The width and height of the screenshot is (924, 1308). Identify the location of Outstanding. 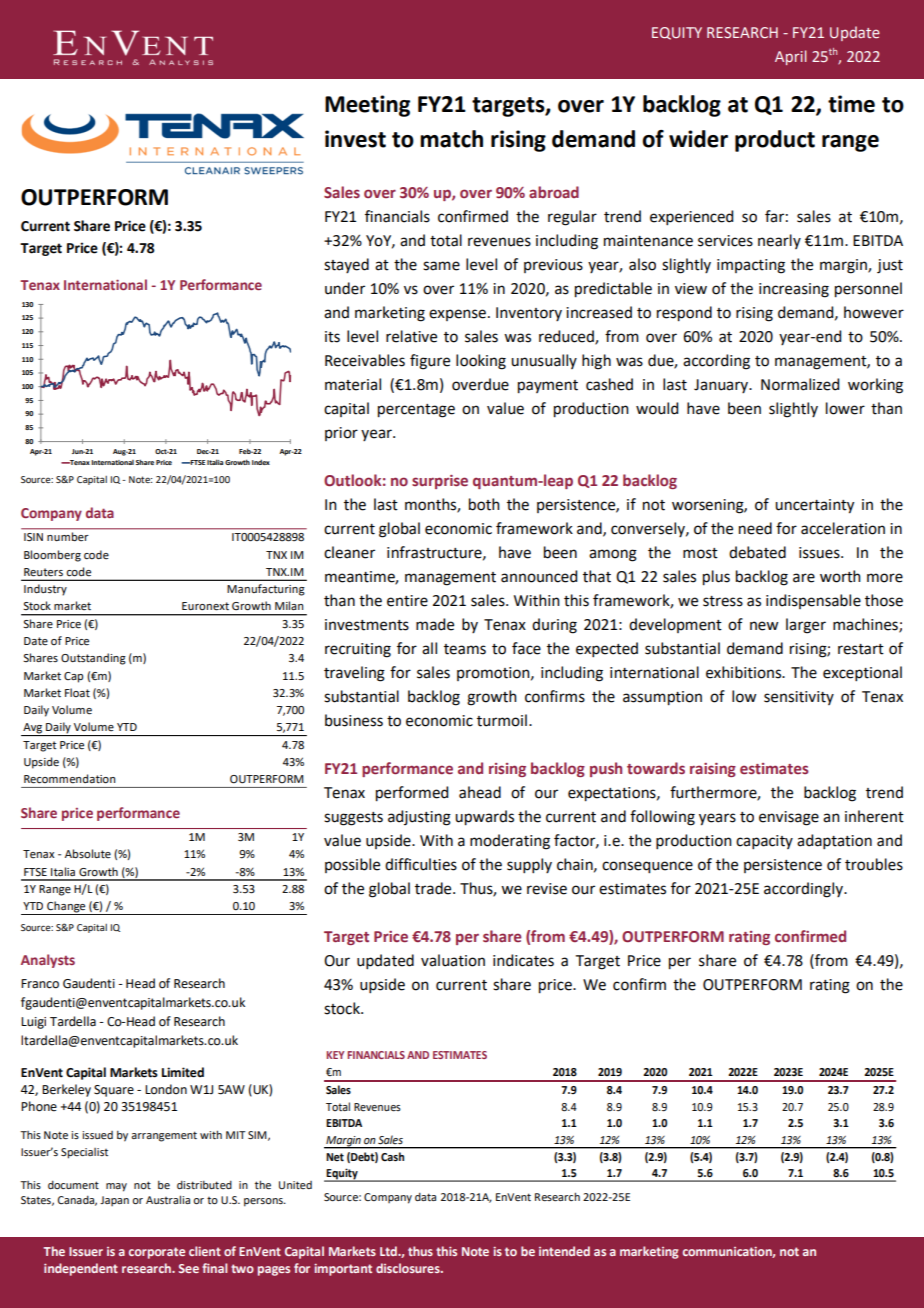
(93, 659).
